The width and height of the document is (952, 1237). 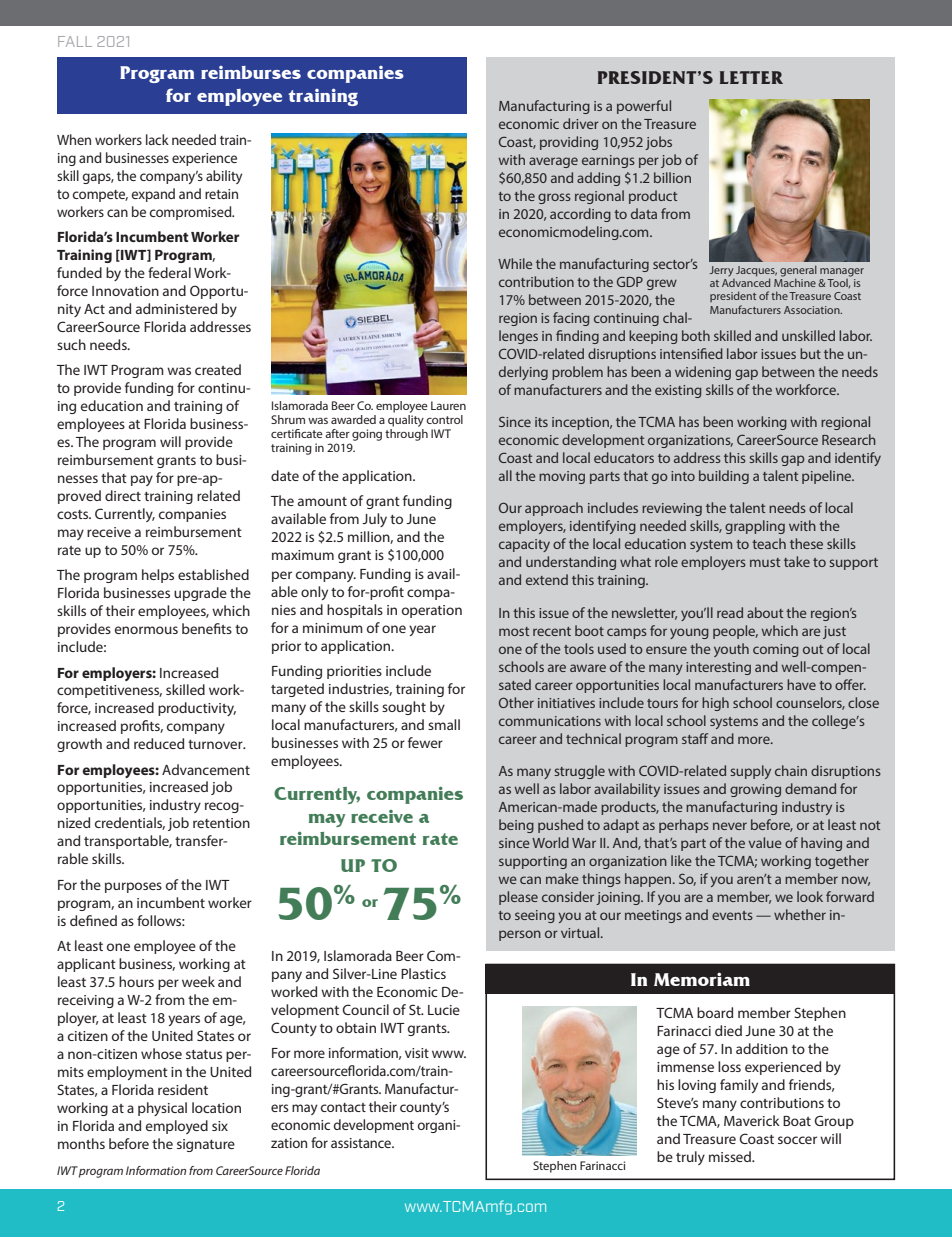 What do you see at coordinates (177, 1127) in the document?
I see `employed` at bounding box center [177, 1127].
